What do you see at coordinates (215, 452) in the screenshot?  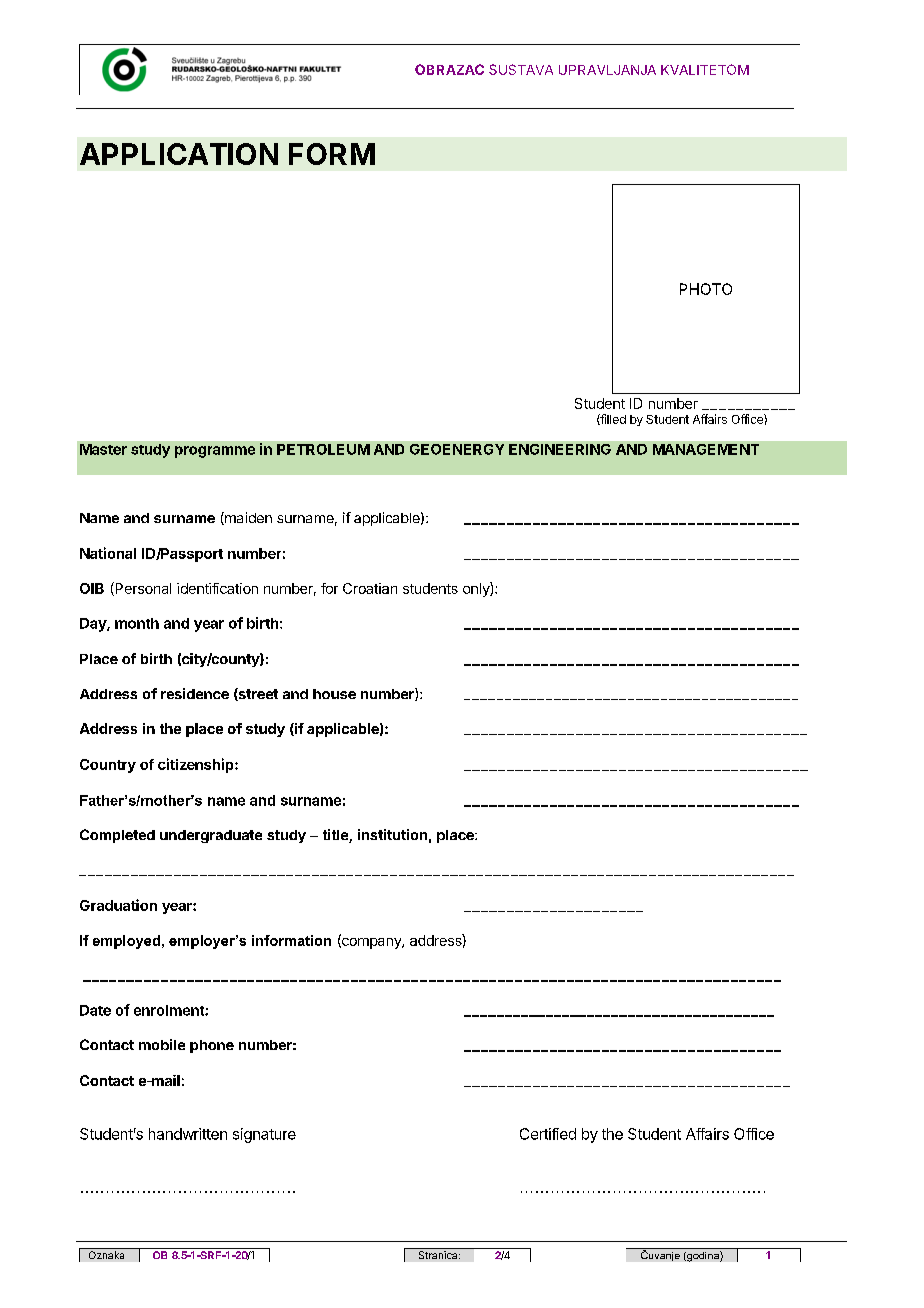 I see `programme` at bounding box center [215, 452].
